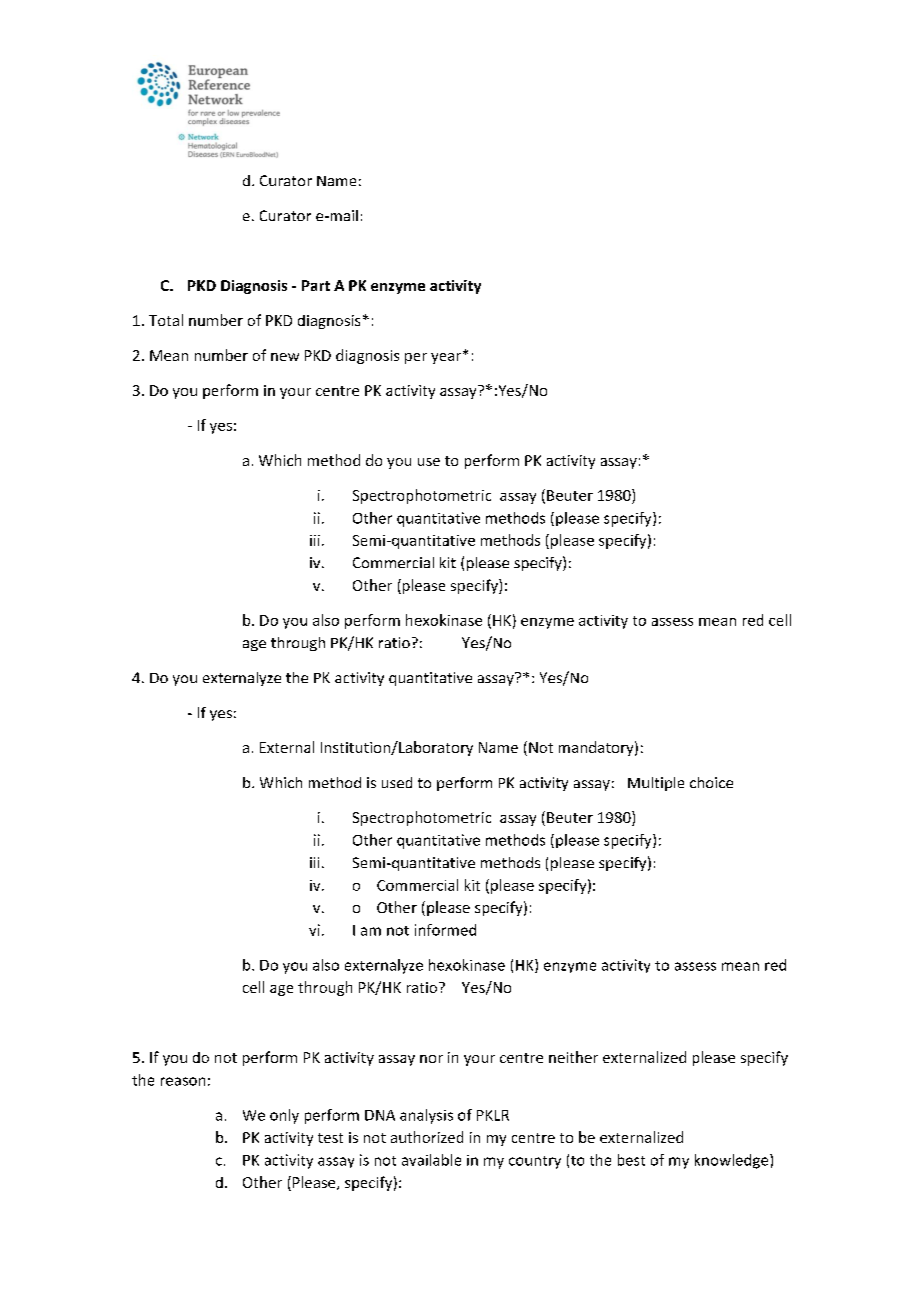  What do you see at coordinates (166, 320) in the screenshot?
I see `Total` at bounding box center [166, 320].
